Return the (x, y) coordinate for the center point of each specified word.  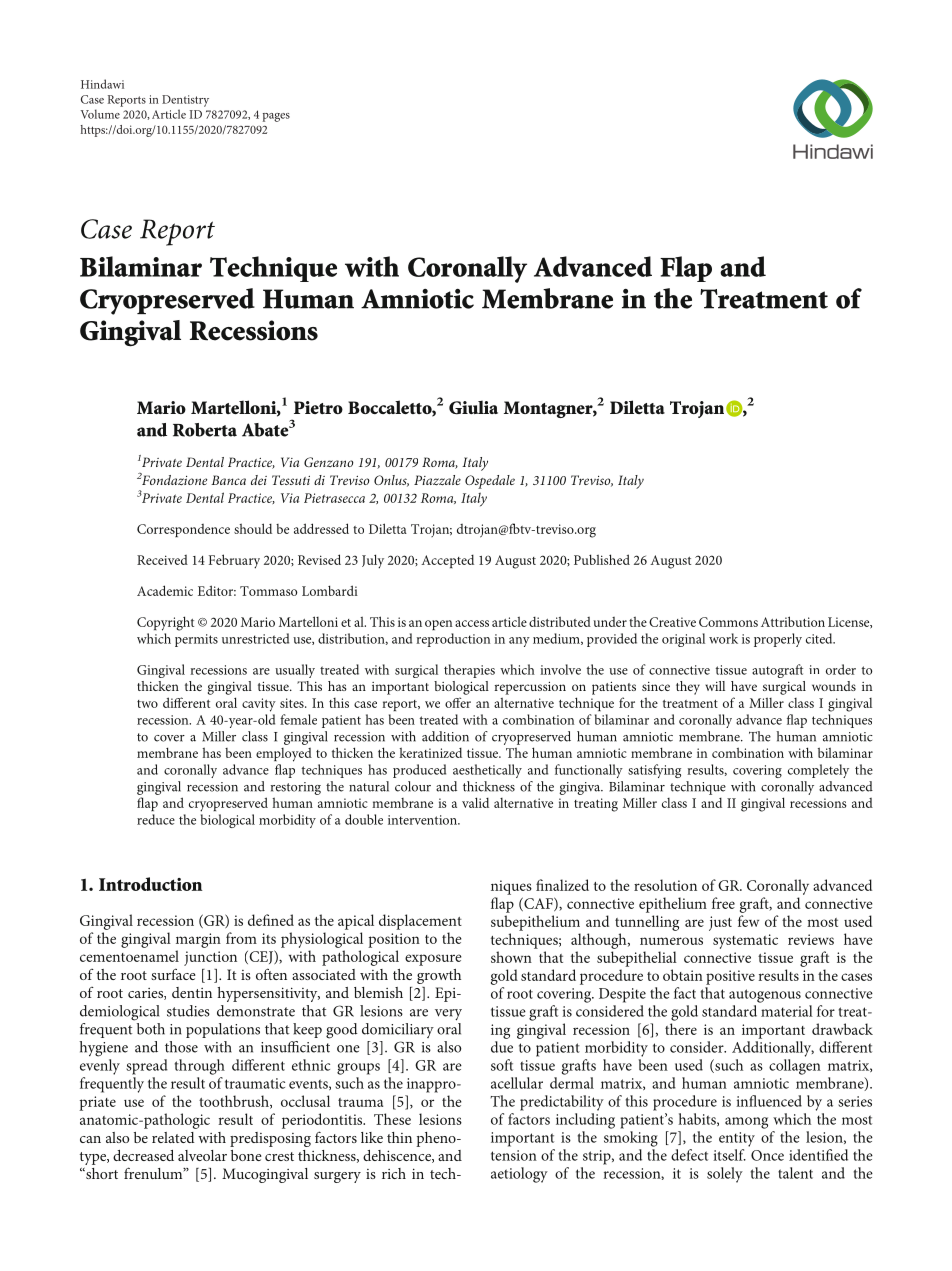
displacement (420, 922)
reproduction (453, 640)
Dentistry (185, 101)
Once (767, 1155)
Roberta (205, 430)
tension (514, 1155)
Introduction (151, 884)
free (723, 903)
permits (196, 640)
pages (276, 117)
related (173, 1137)
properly (778, 640)
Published (602, 559)
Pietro (318, 407)
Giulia (473, 407)
